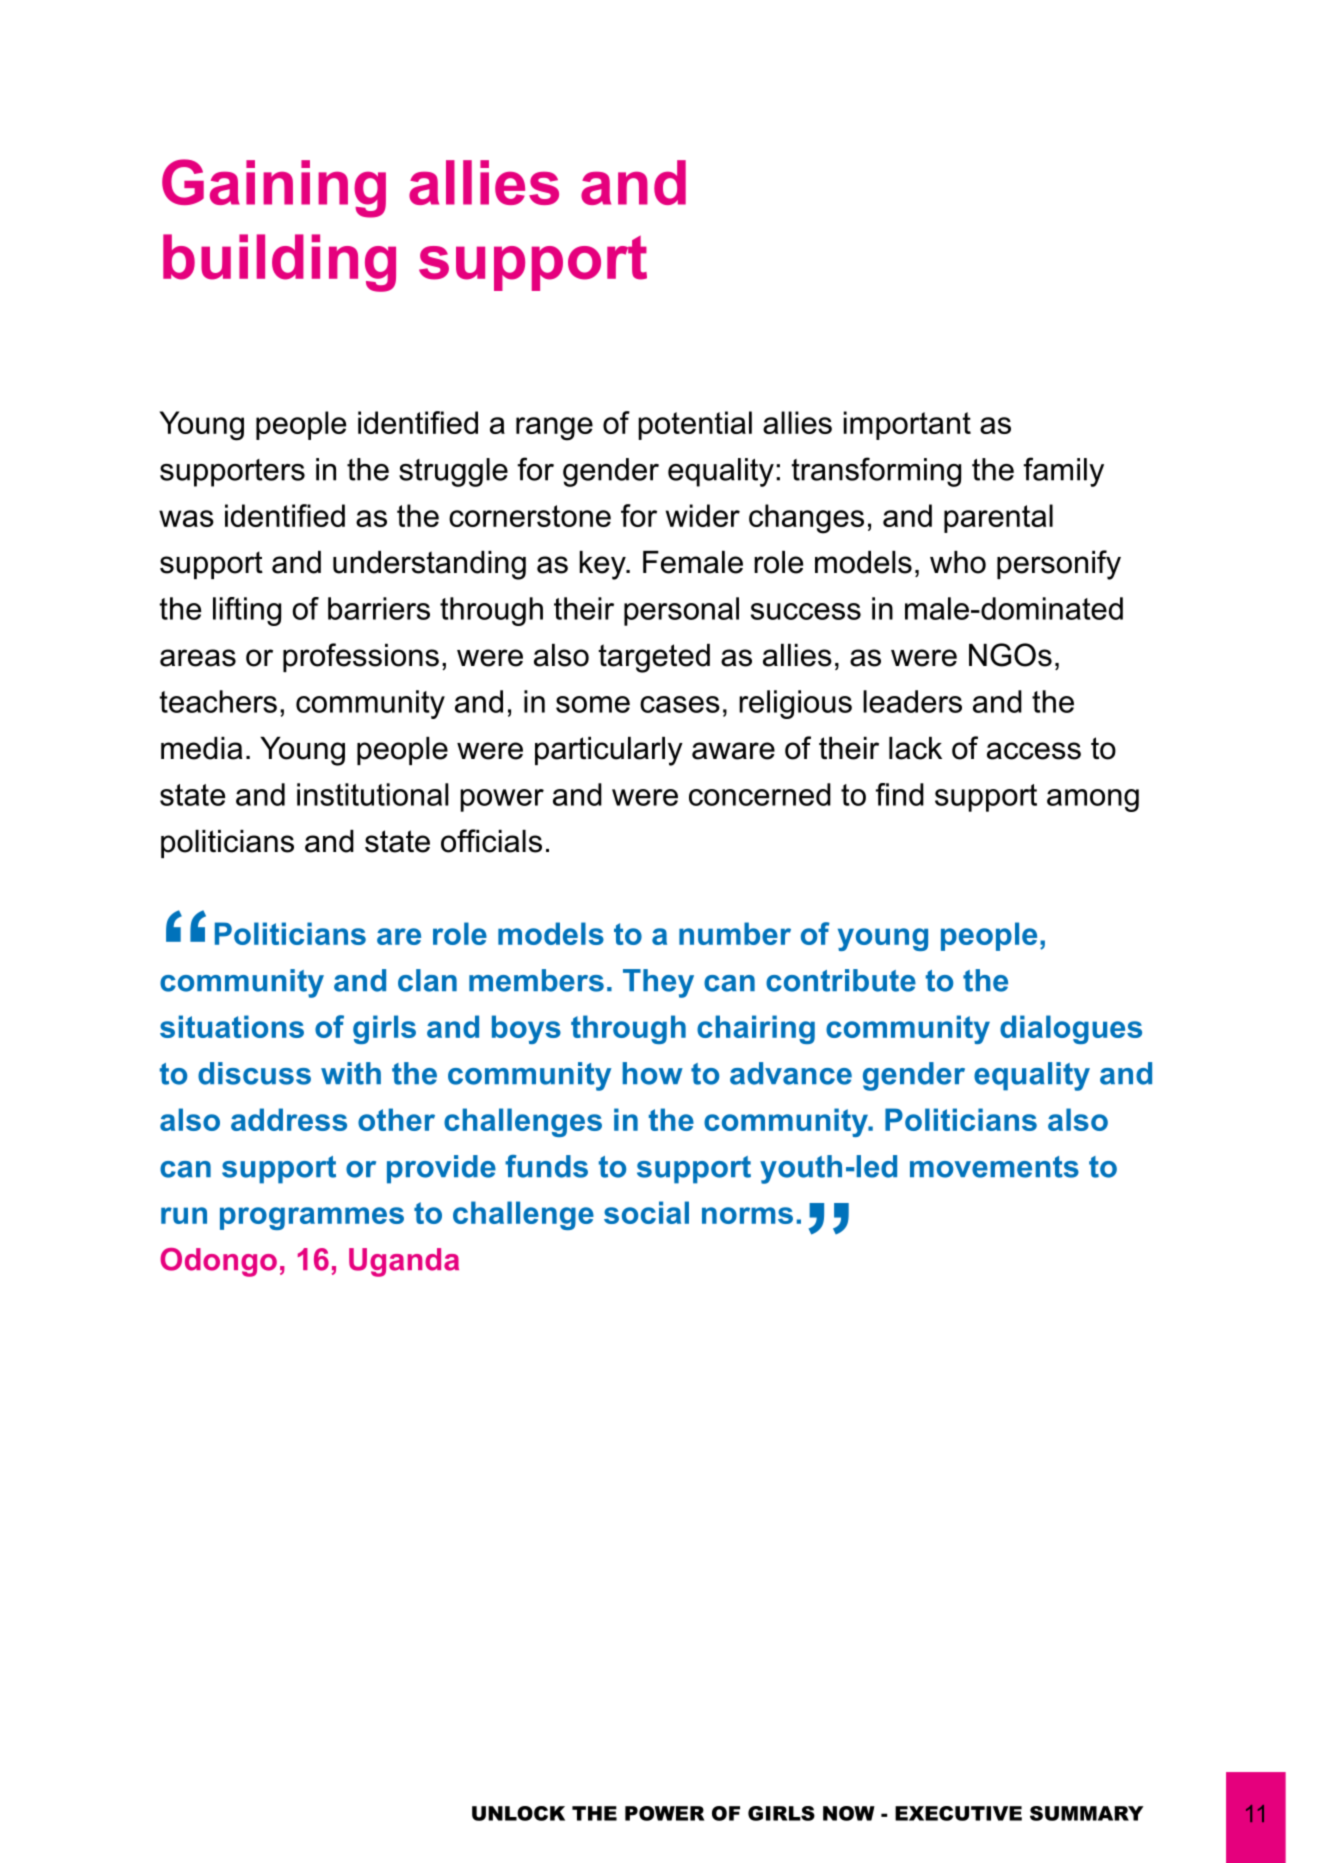 The image size is (1317, 1863). I want to click on important, so click(907, 425).
